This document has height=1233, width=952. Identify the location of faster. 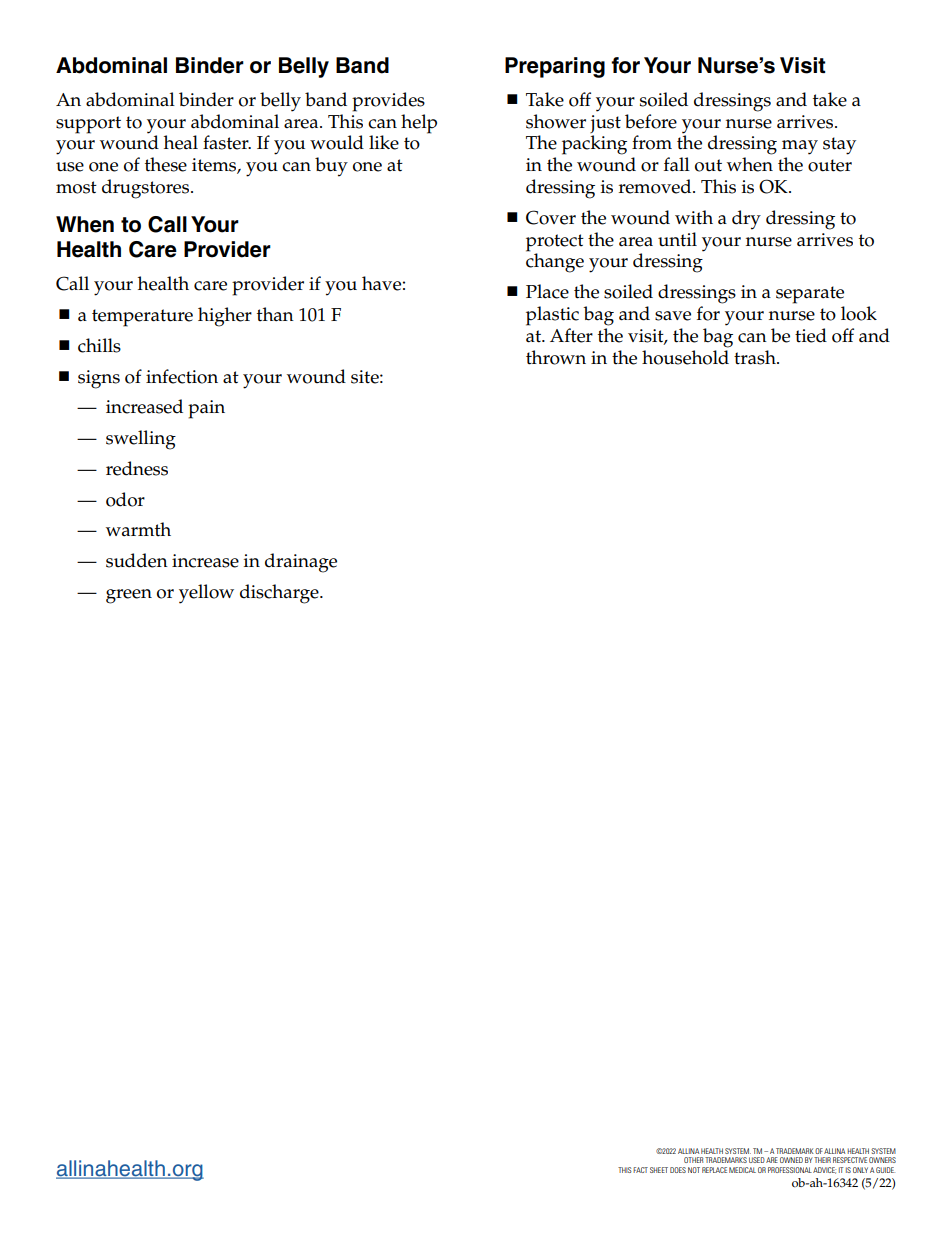
(227, 142).
